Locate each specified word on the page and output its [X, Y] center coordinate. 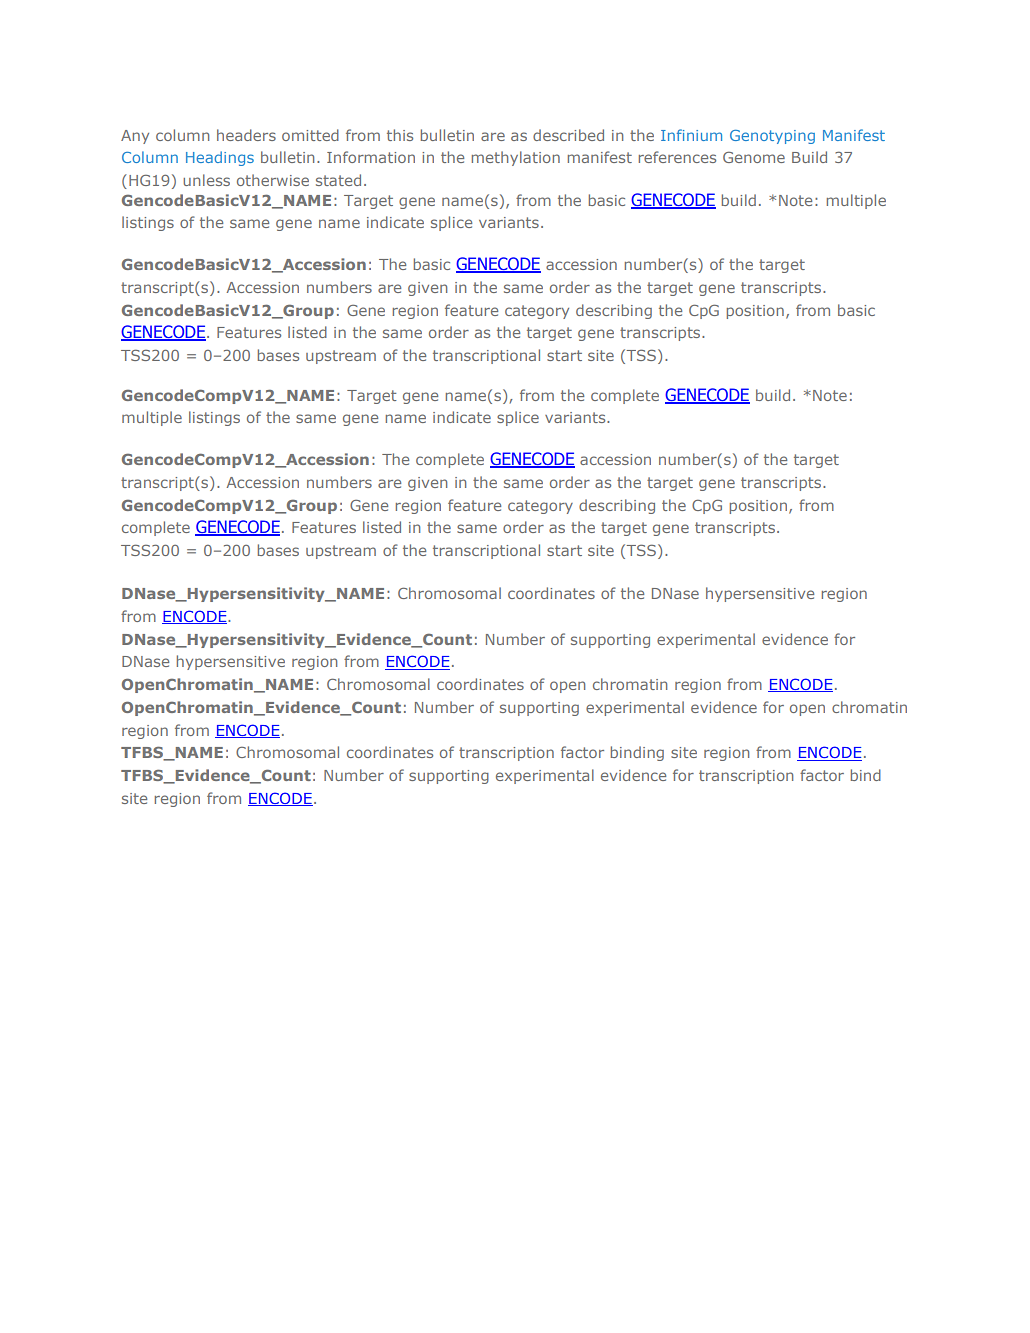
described [568, 135]
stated [338, 180]
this [400, 135]
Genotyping [772, 137]
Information [371, 157]
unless [206, 180]
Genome [754, 157]
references [677, 157]
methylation [516, 158]
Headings [220, 158]
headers [246, 135]
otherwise [273, 180]
